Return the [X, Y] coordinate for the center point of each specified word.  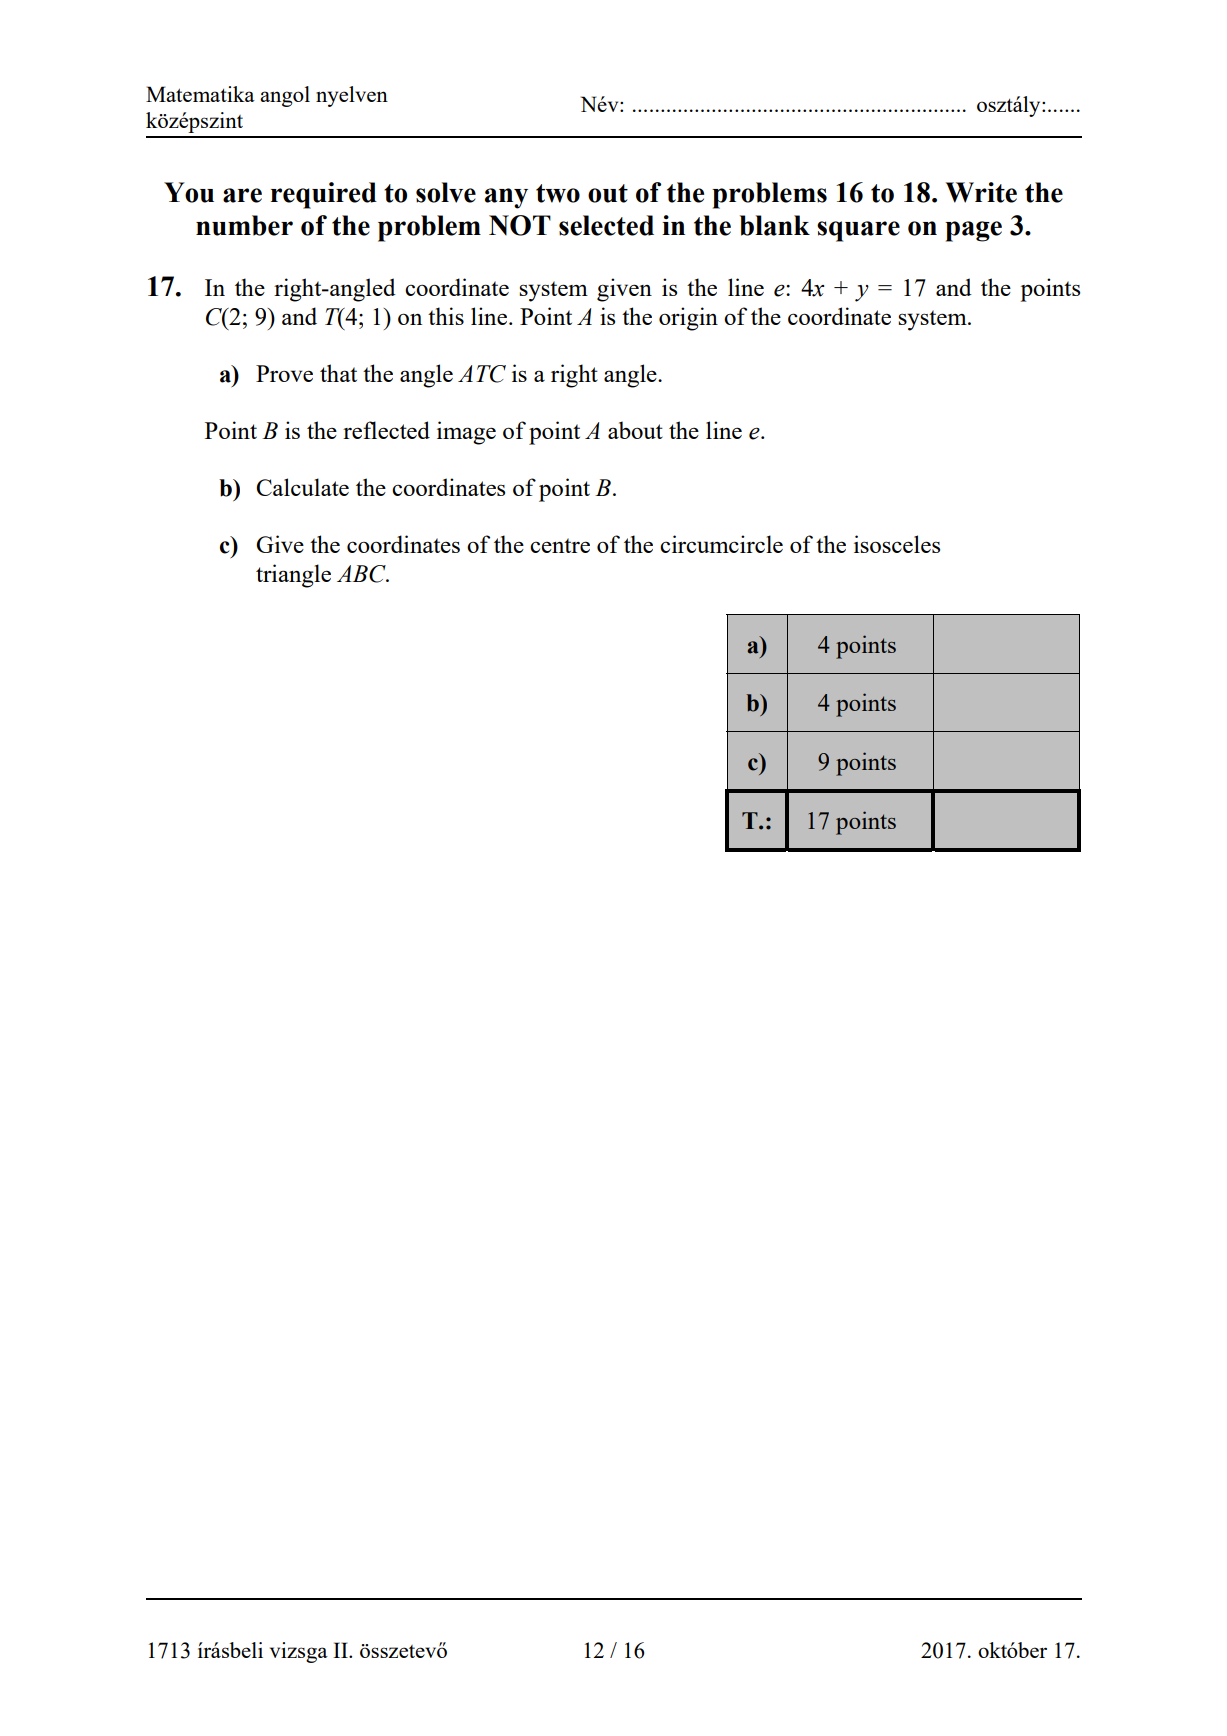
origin [688, 319]
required [324, 195]
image [466, 433]
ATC [482, 374]
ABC [362, 574]
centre [560, 545]
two [558, 193]
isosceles [897, 544]
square [858, 231]
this [446, 316]
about [635, 430]
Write [981, 192]
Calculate [302, 487]
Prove [284, 373]
